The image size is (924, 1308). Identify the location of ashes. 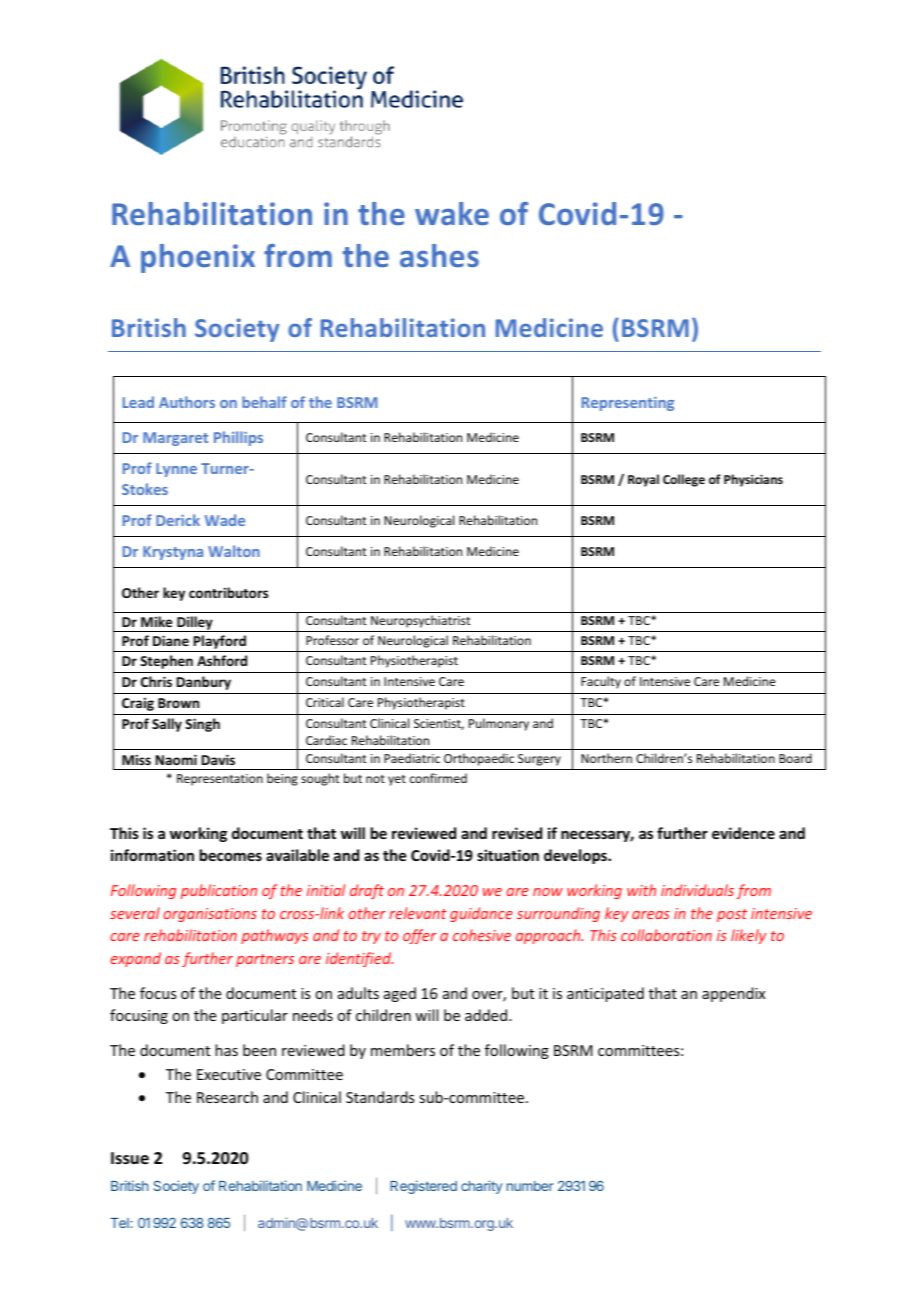
(439, 255).
